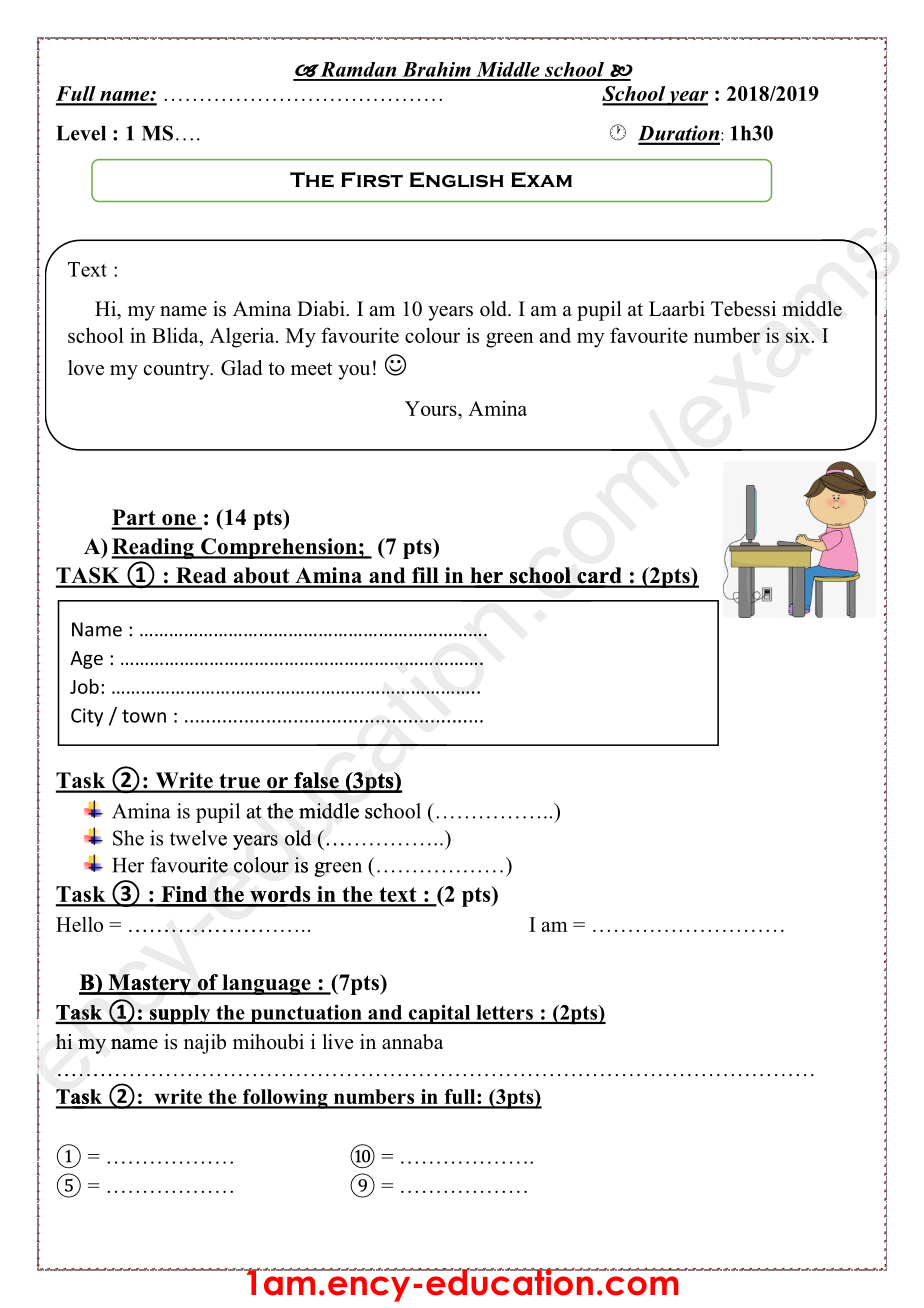 The height and width of the screenshot is (1308, 924). What do you see at coordinates (144, 716) in the screenshot?
I see `town` at bounding box center [144, 716].
